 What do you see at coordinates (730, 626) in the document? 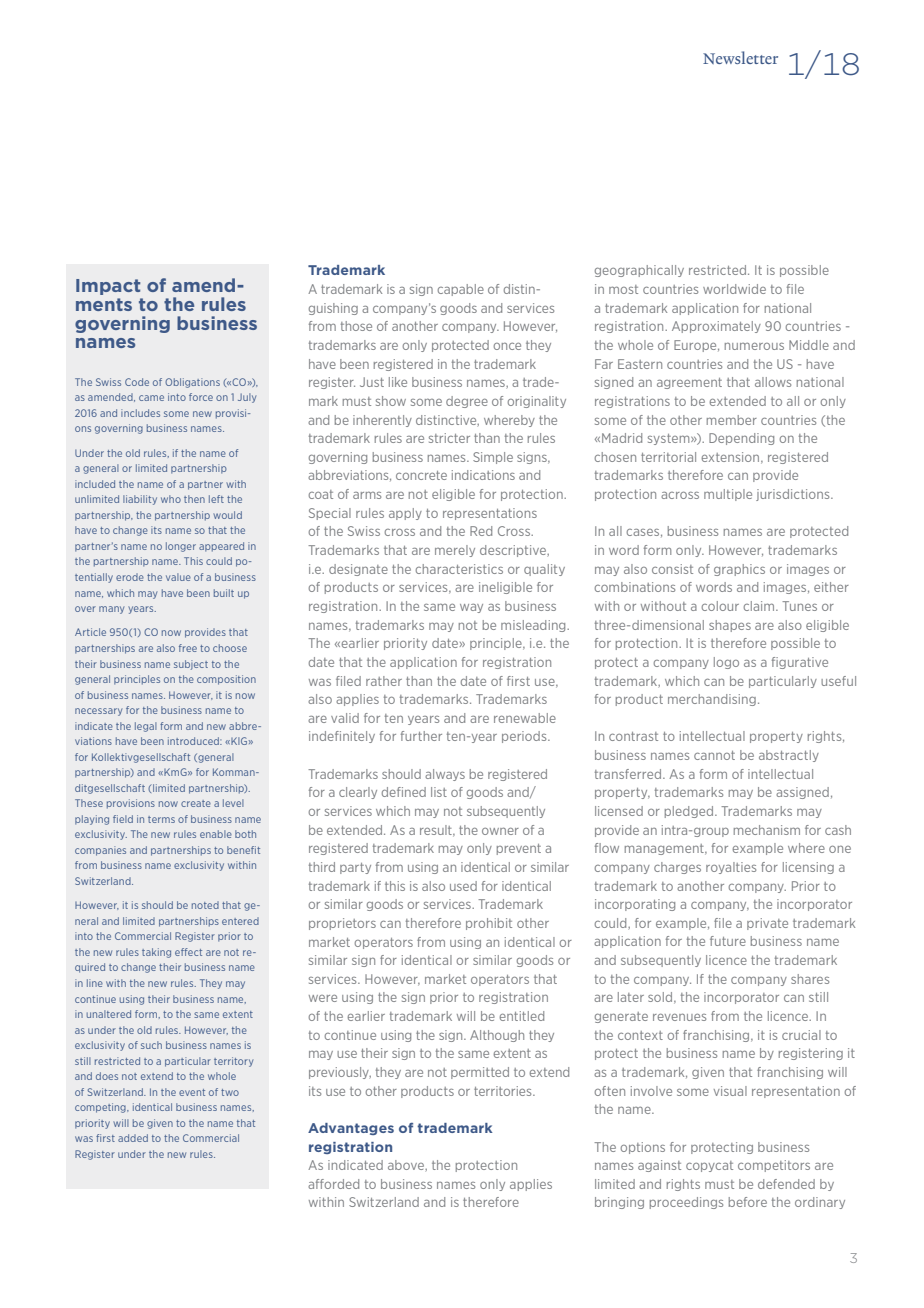
I see `shapes` at bounding box center [730, 626].
